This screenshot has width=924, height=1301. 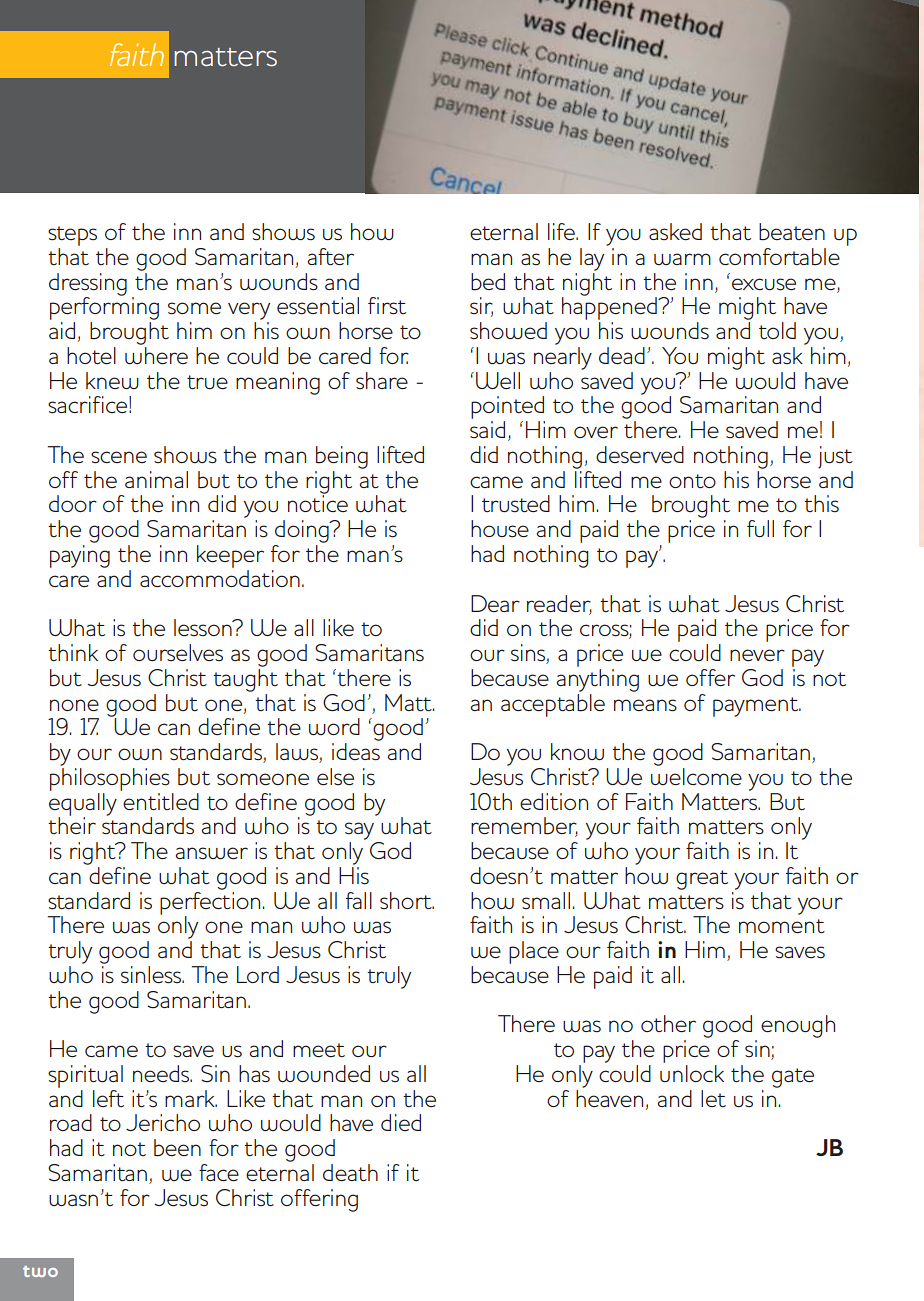 What do you see at coordinates (760, 529) in the screenshot?
I see `full` at bounding box center [760, 529].
